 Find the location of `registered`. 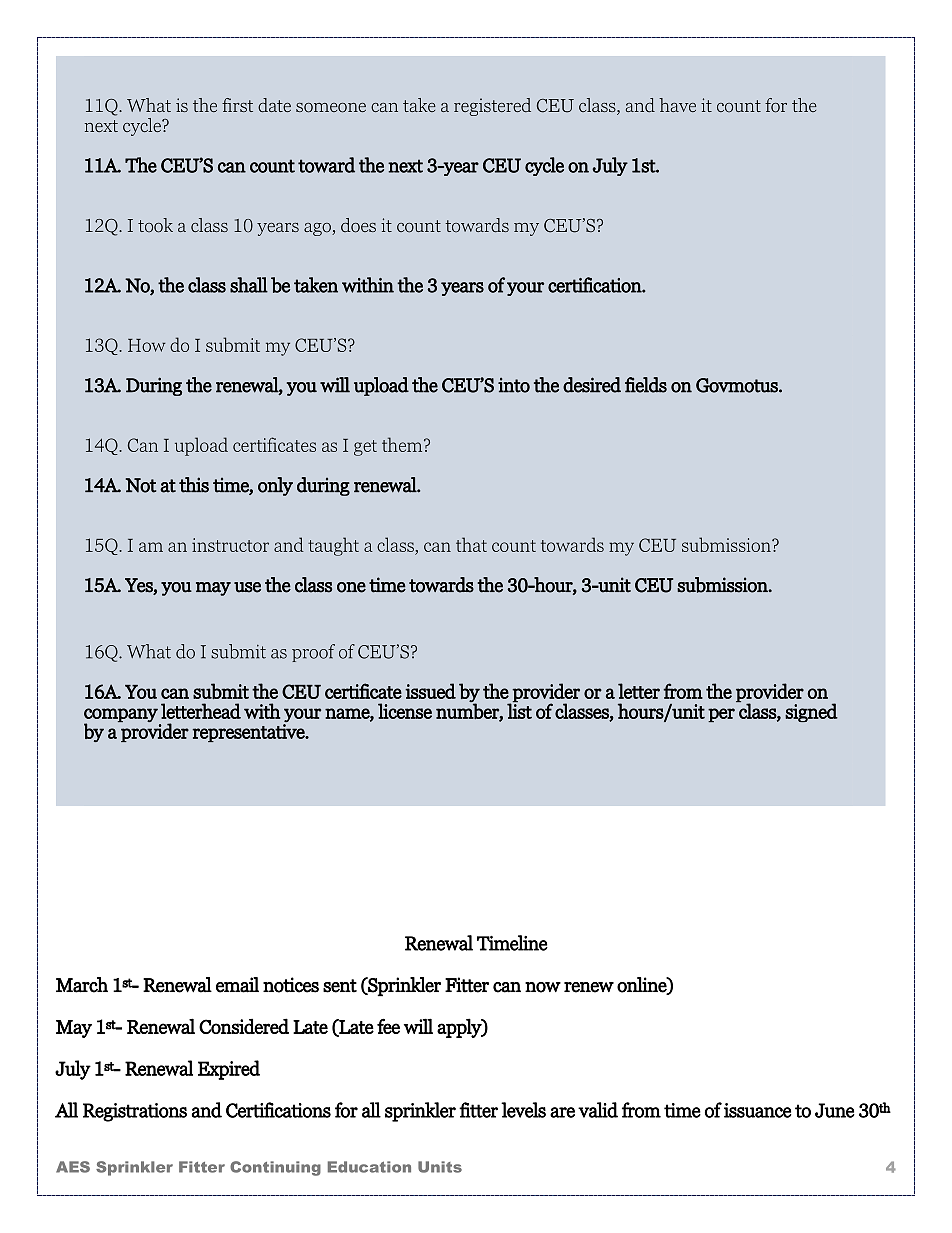

registered is located at coordinates (492, 107).
